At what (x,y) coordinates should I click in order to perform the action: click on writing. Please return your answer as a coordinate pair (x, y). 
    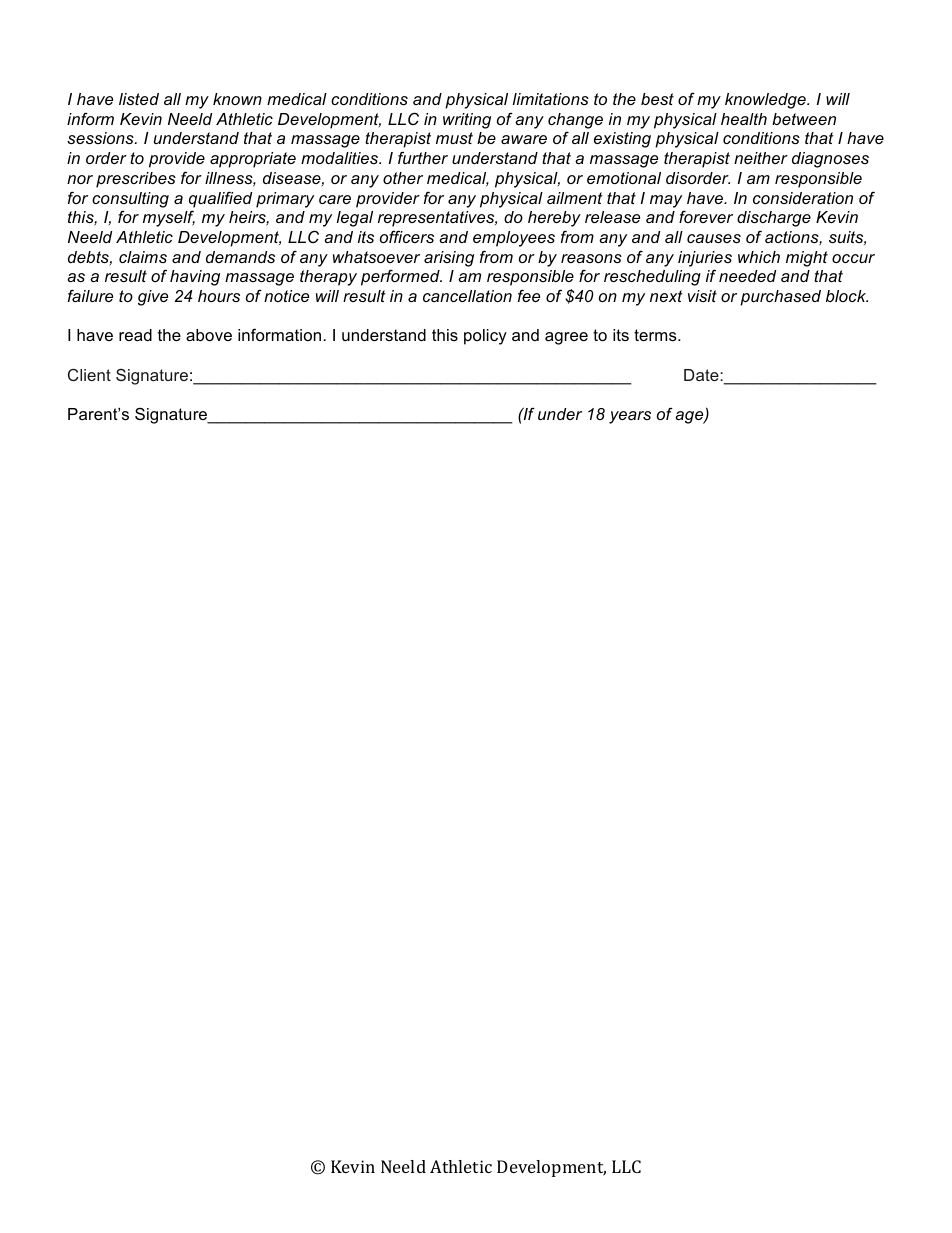
    Looking at the image, I should click on (467, 121).
